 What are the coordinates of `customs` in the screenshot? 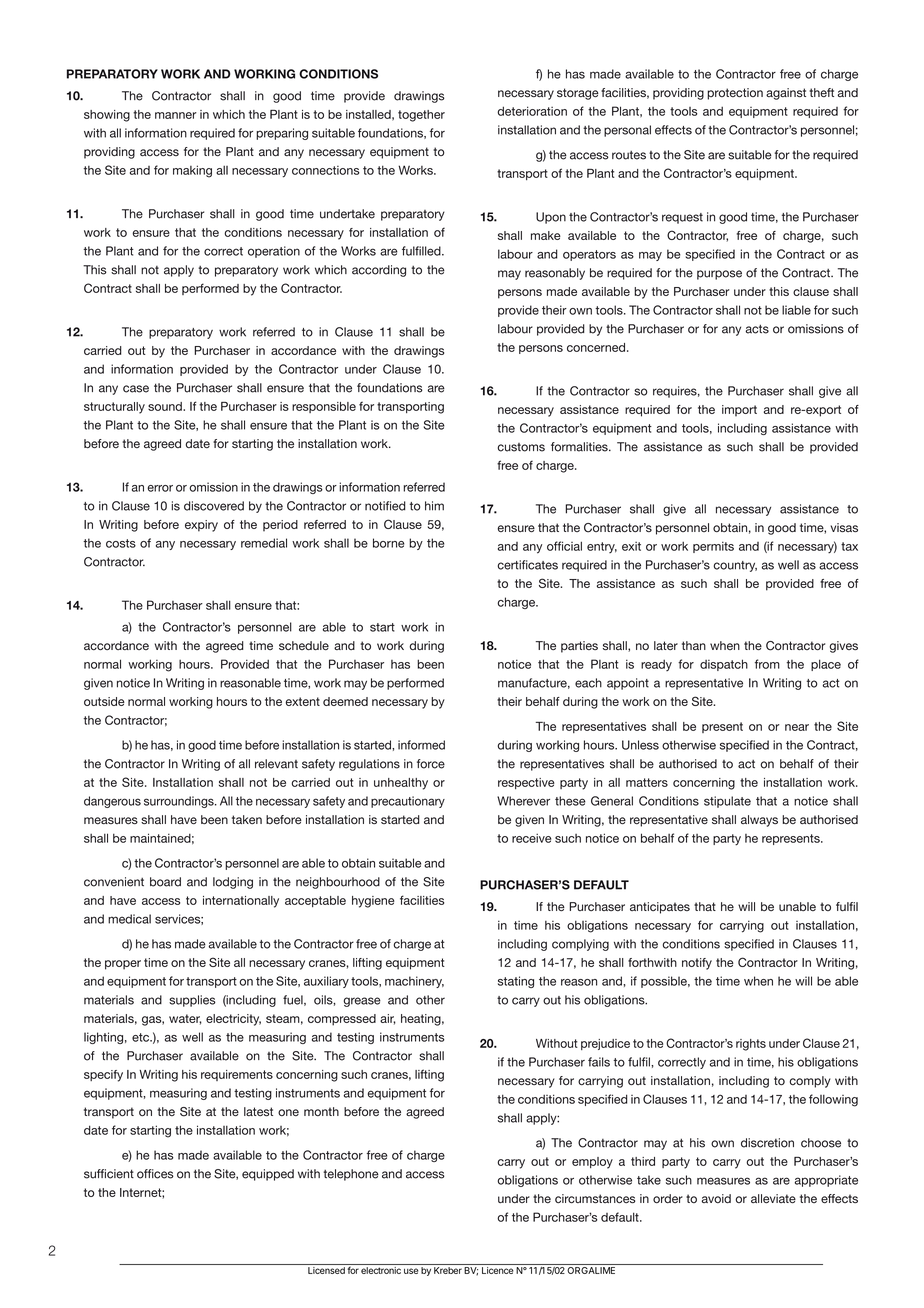 It's located at (521, 447).
